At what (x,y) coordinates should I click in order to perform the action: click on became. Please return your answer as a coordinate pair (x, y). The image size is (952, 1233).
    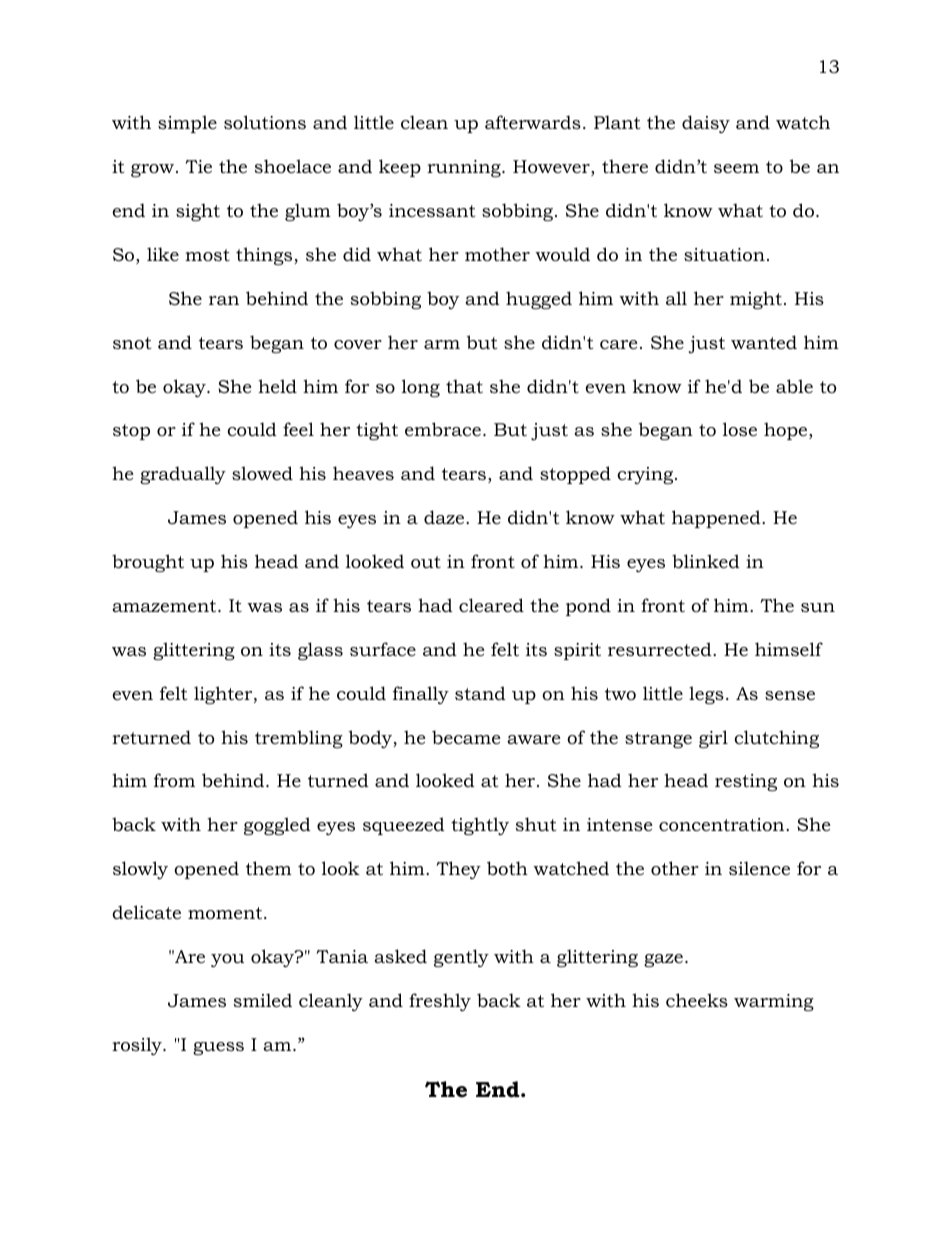
    Looking at the image, I should click on (466, 737).
